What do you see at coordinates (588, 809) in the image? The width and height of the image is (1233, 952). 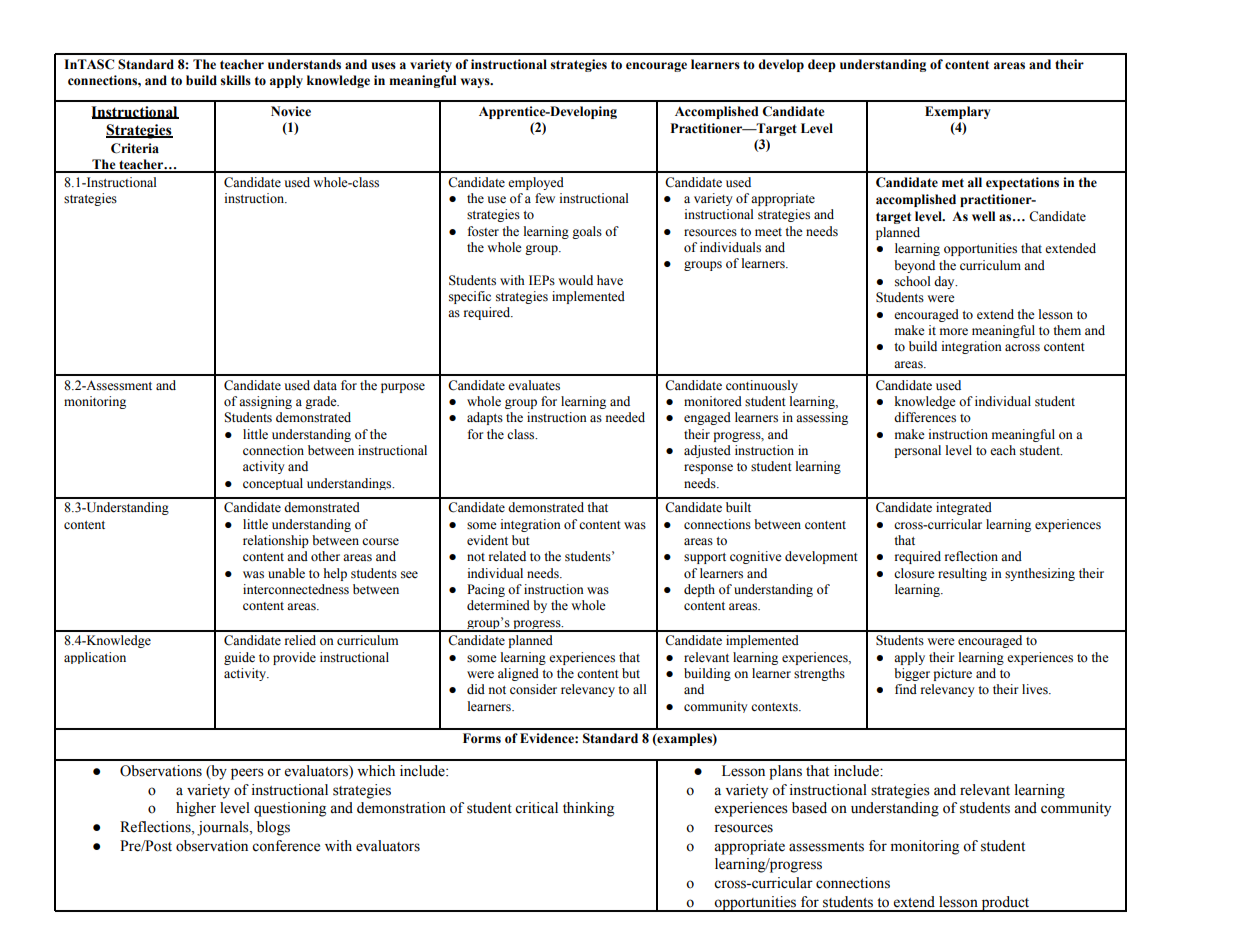 I see `thinking` at bounding box center [588, 809].
